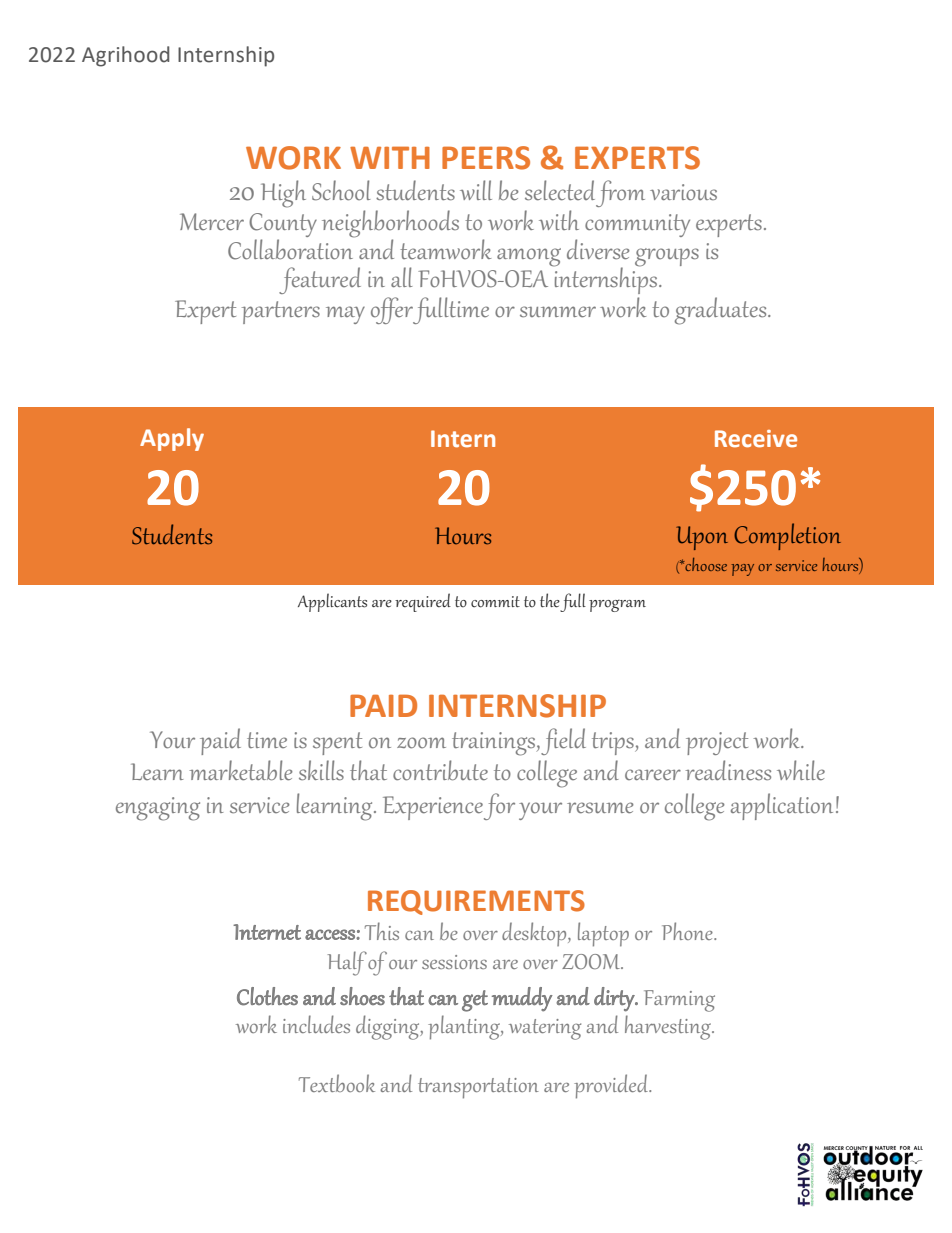  Describe the element at coordinates (283, 194) in the screenshot. I see `High` at that location.
